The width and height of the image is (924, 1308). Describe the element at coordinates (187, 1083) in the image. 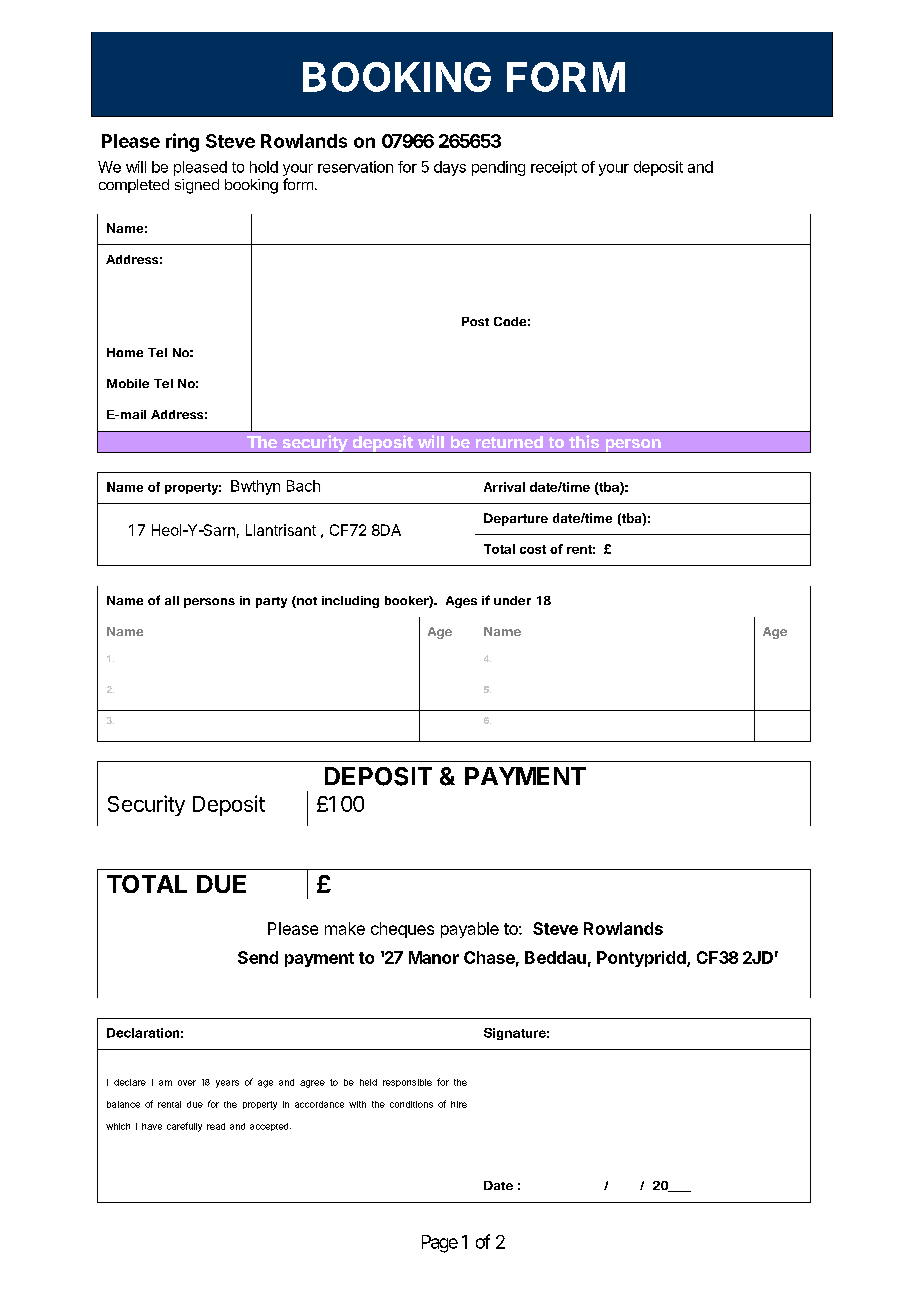

I see `over` at that location.
